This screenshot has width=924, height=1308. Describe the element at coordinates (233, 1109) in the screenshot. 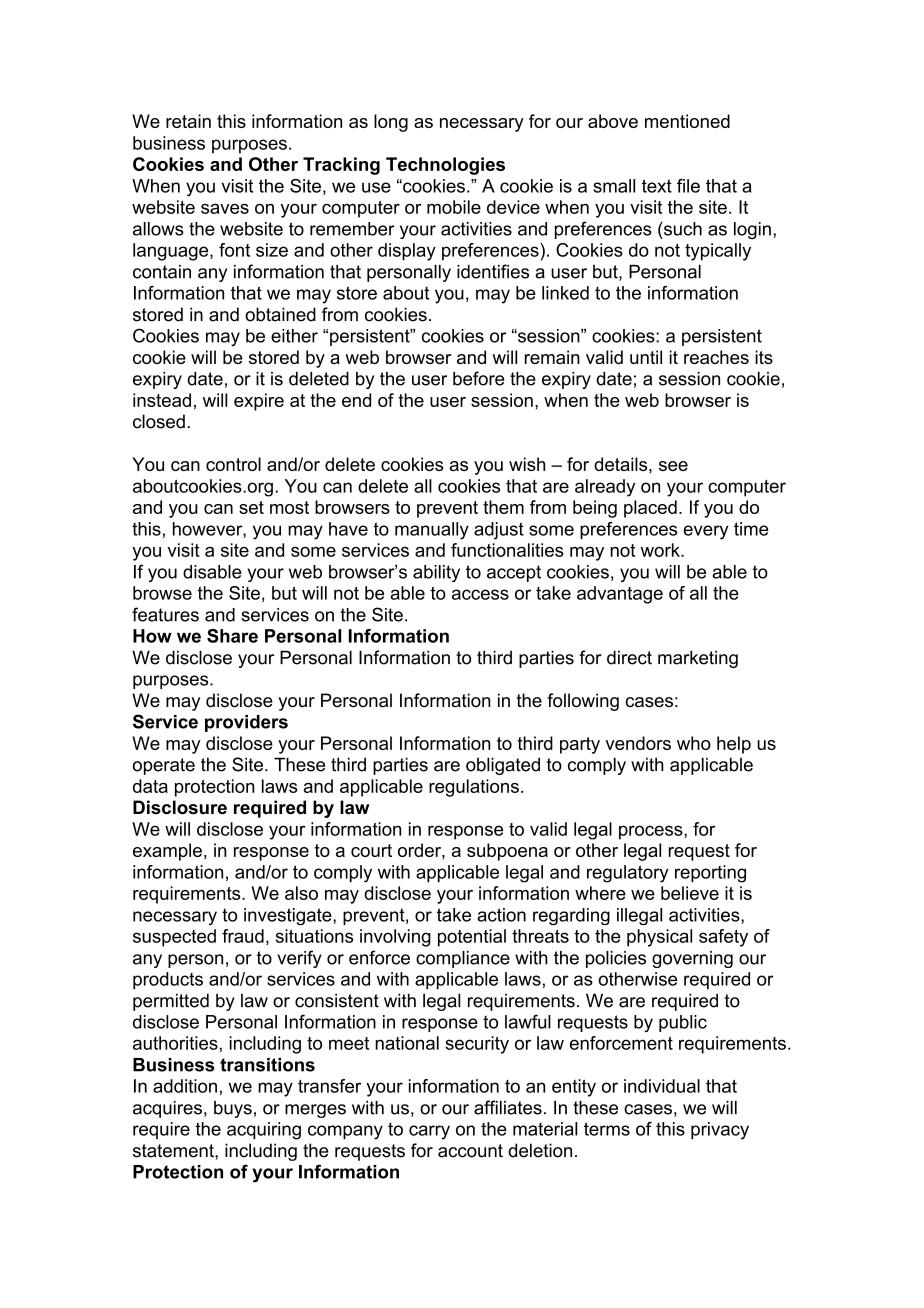

I see `buys` at that location.
